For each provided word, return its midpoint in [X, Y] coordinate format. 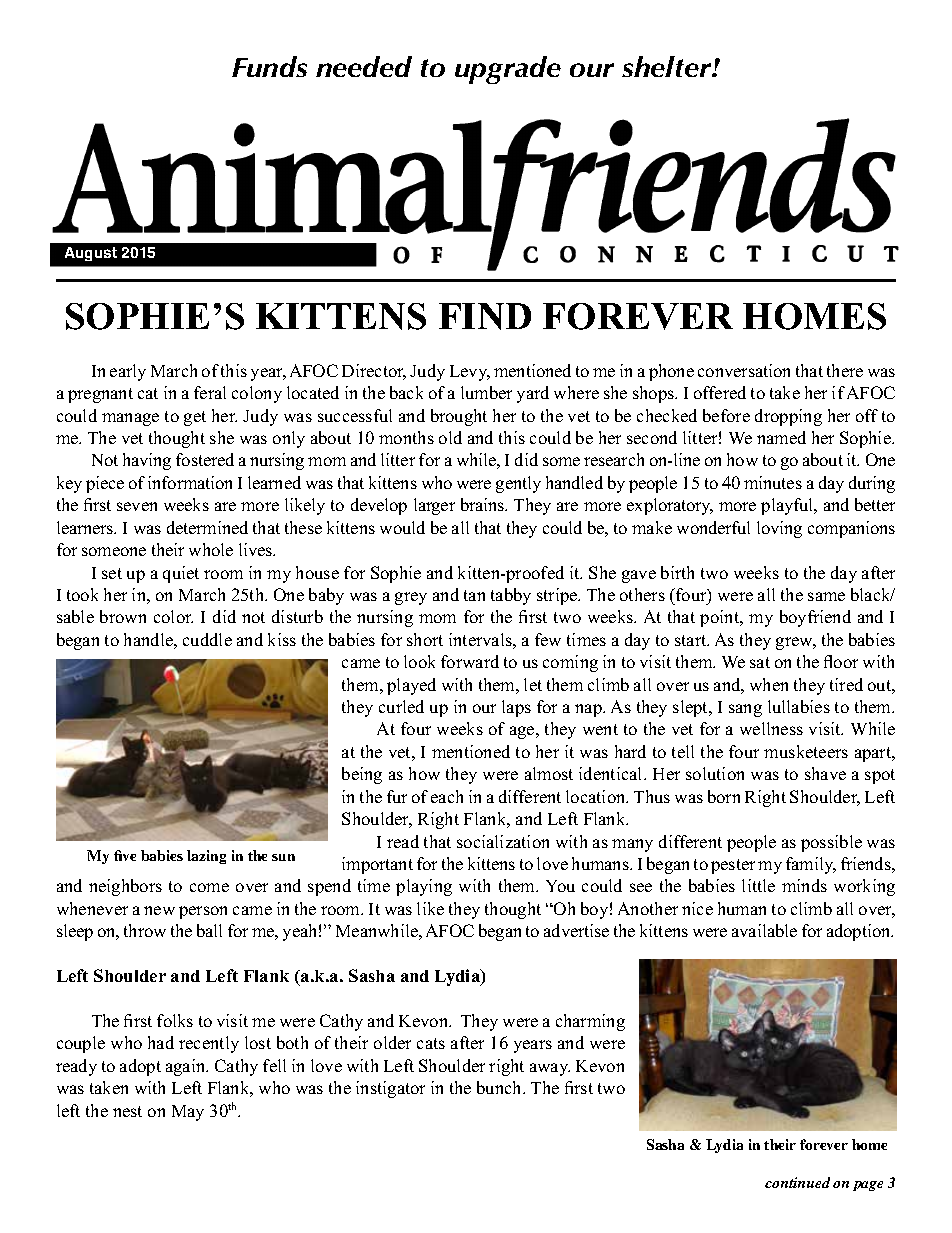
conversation [744, 370]
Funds [269, 66]
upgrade [508, 70]
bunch [500, 1087]
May [188, 1113]
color [173, 616]
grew [796, 643]
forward [470, 661]
